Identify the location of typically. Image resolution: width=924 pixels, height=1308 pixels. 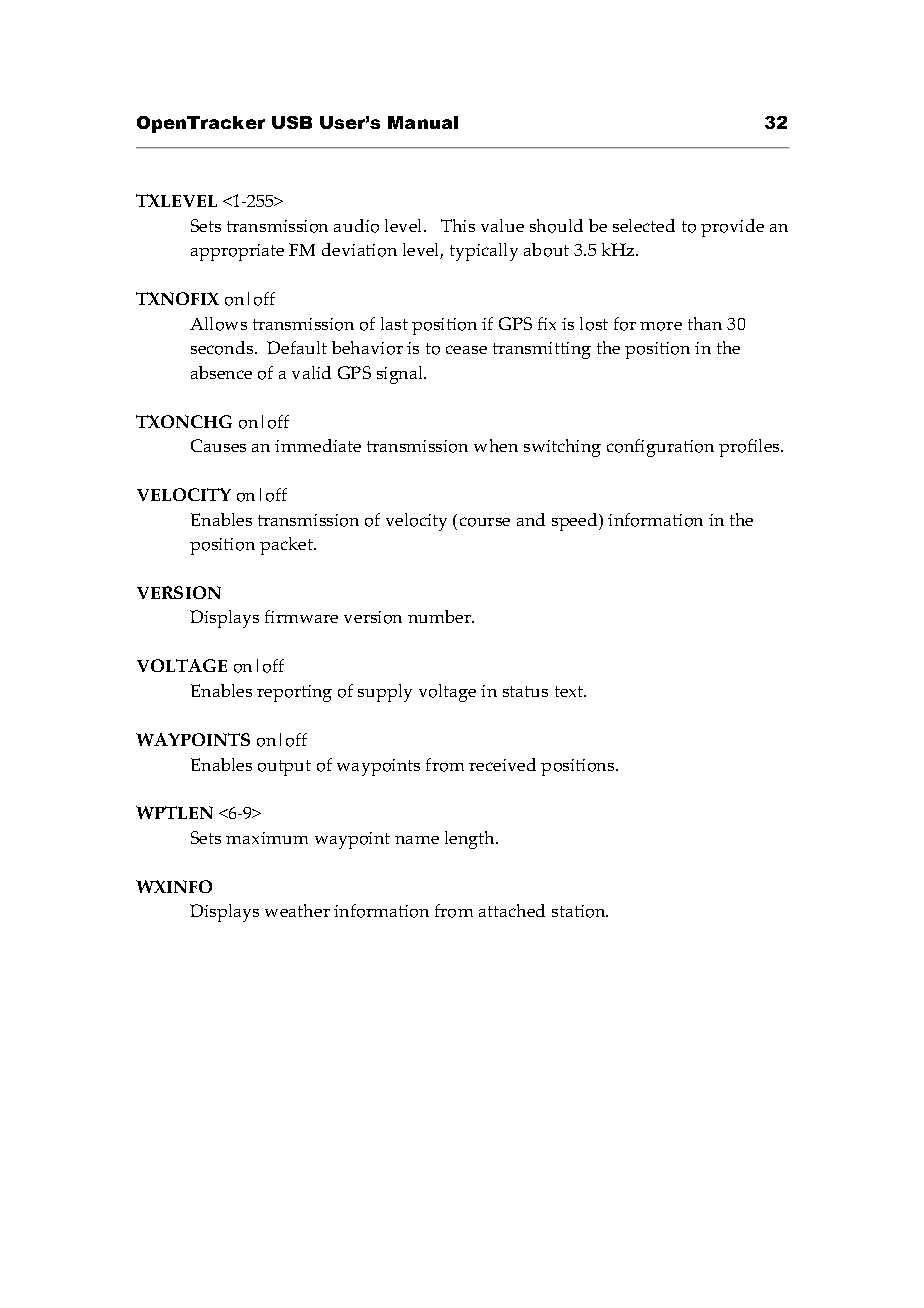
(484, 252).
